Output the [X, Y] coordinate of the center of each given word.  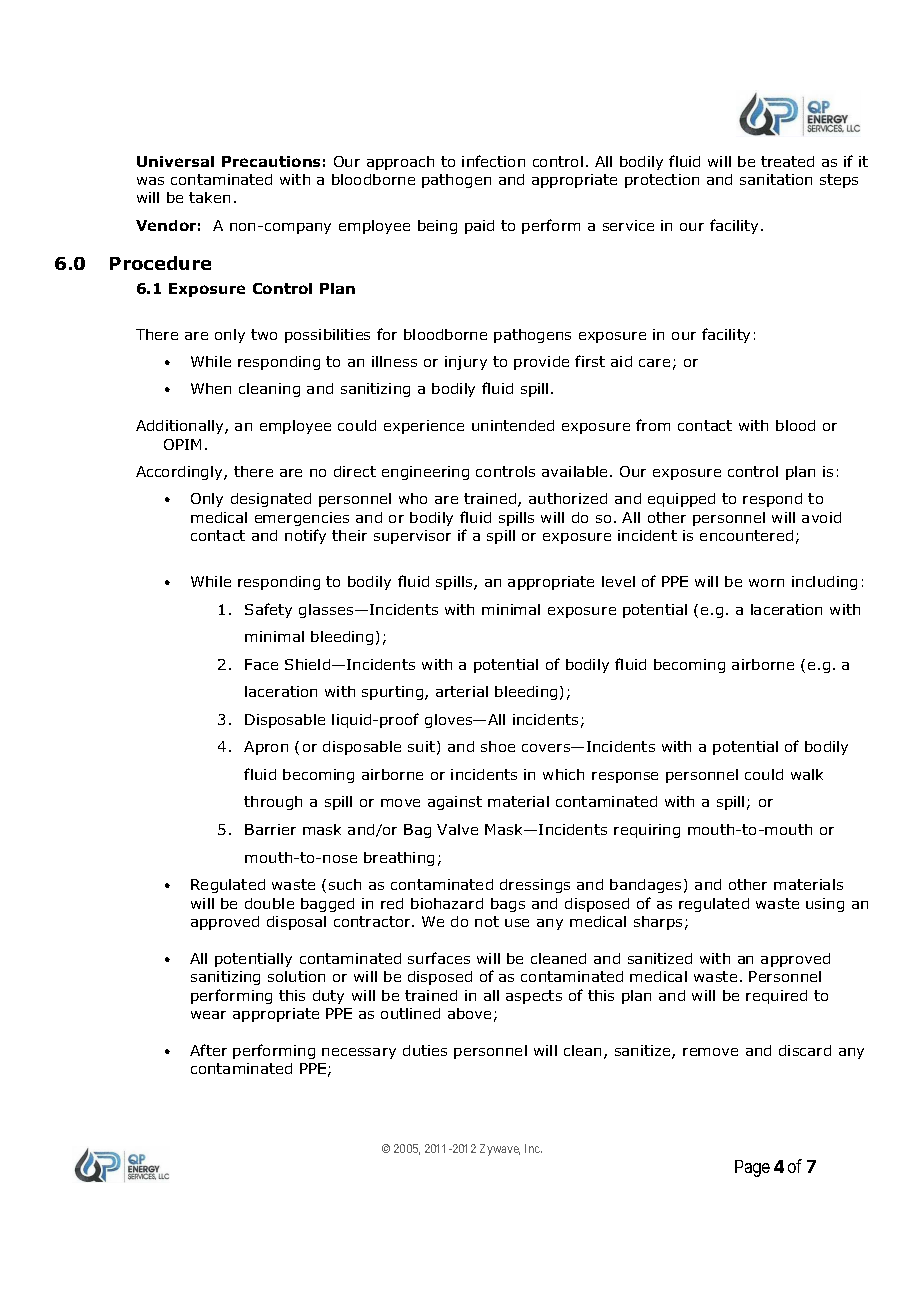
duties [425, 1050]
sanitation [776, 179]
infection [493, 161]
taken [209, 197]
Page [752, 1168]
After [208, 1050]
